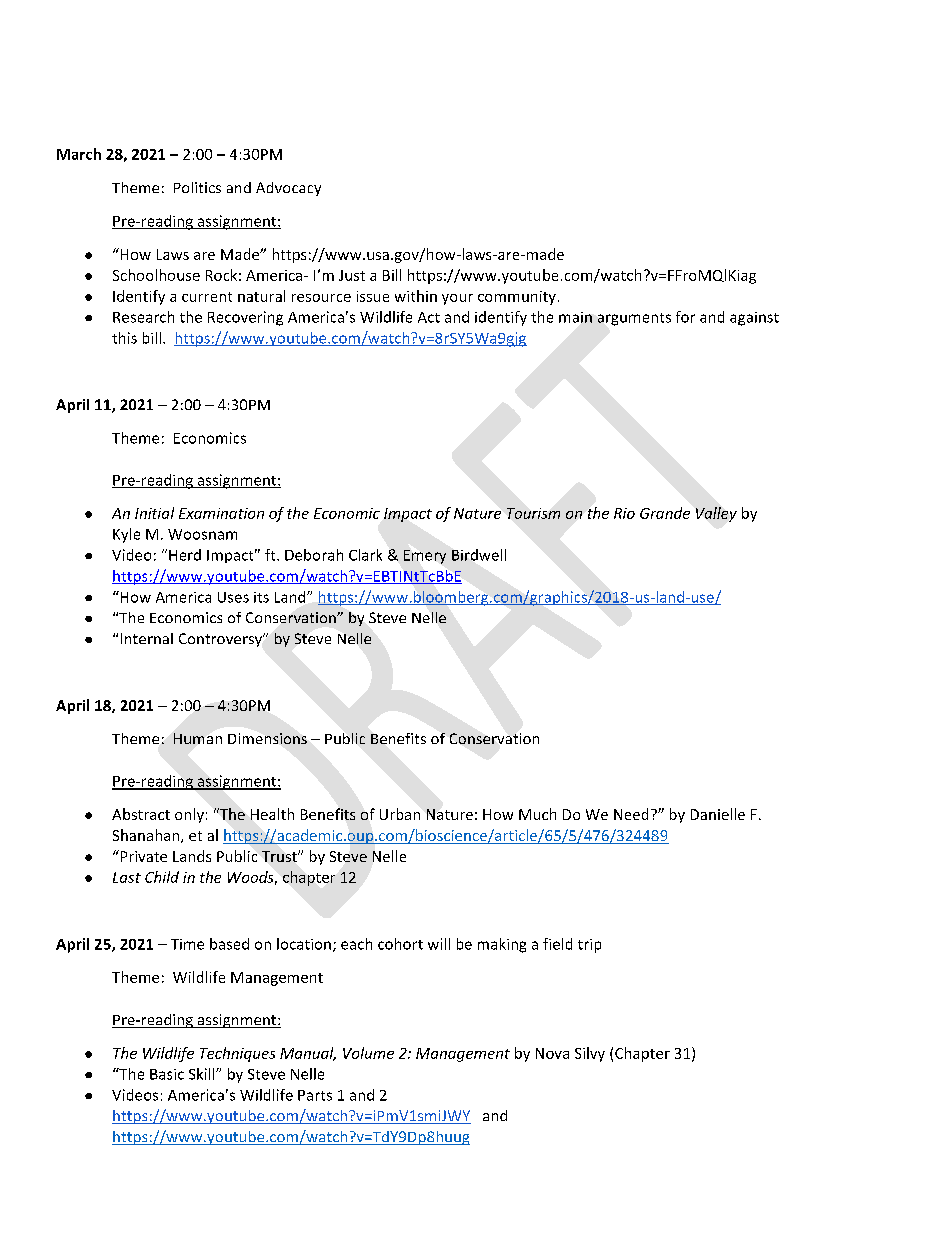  What do you see at coordinates (425, 557) in the page?
I see `Emery` at bounding box center [425, 557].
